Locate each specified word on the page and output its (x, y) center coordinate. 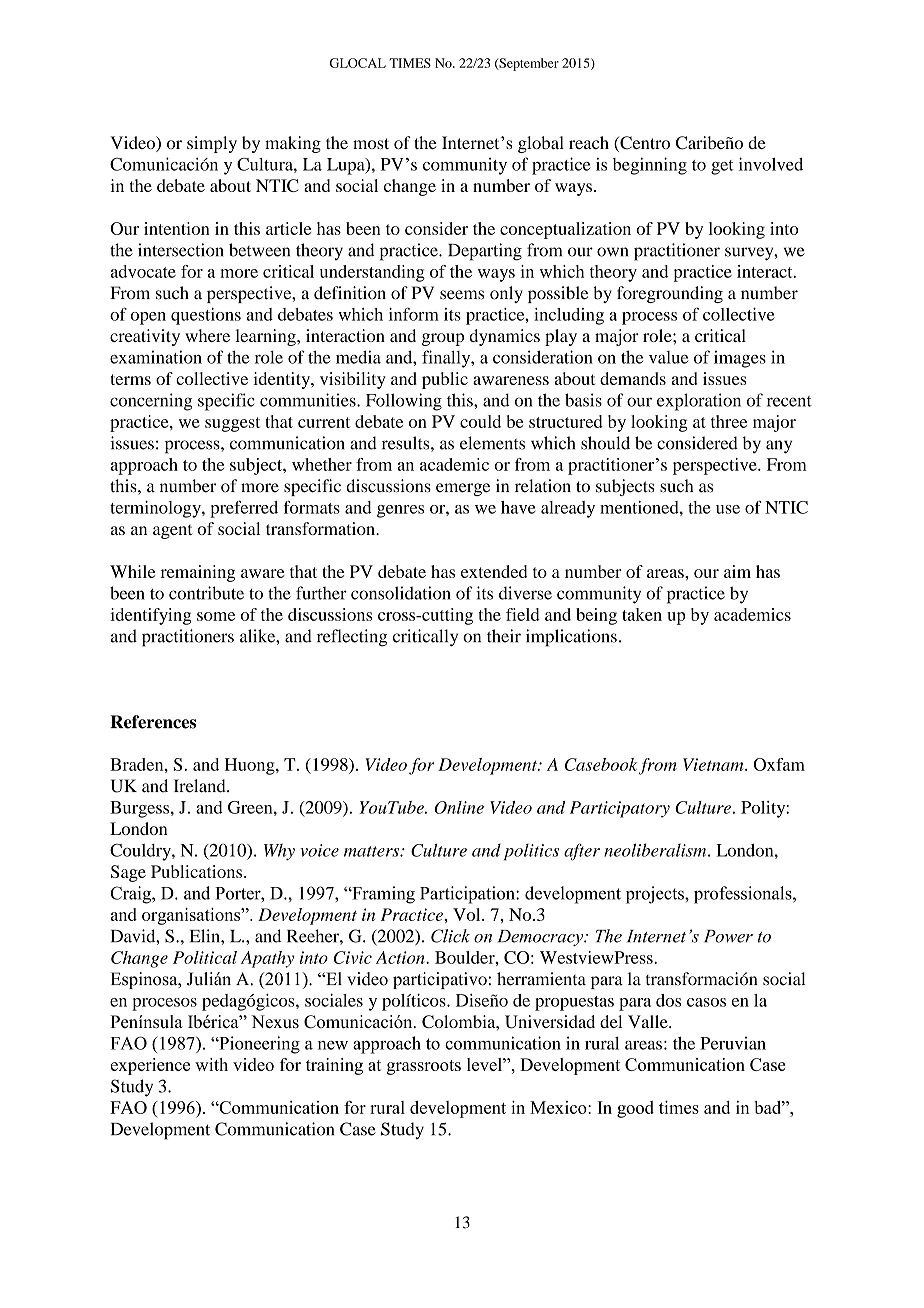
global (541, 144)
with (211, 1064)
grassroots (424, 1067)
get (722, 167)
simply (212, 144)
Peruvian (733, 1043)
